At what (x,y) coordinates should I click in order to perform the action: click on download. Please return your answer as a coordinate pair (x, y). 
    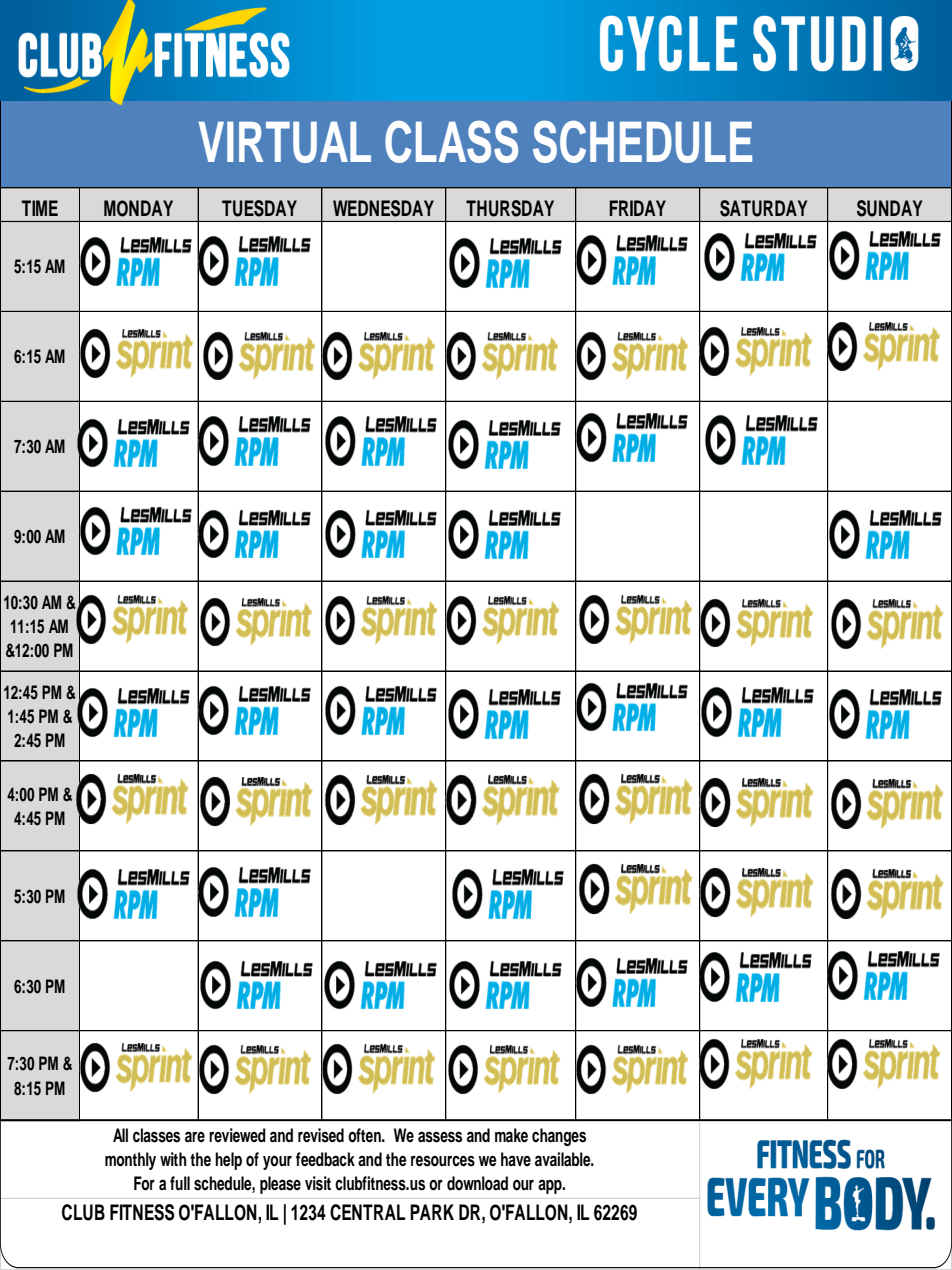
    Looking at the image, I should click on (477, 1183).
